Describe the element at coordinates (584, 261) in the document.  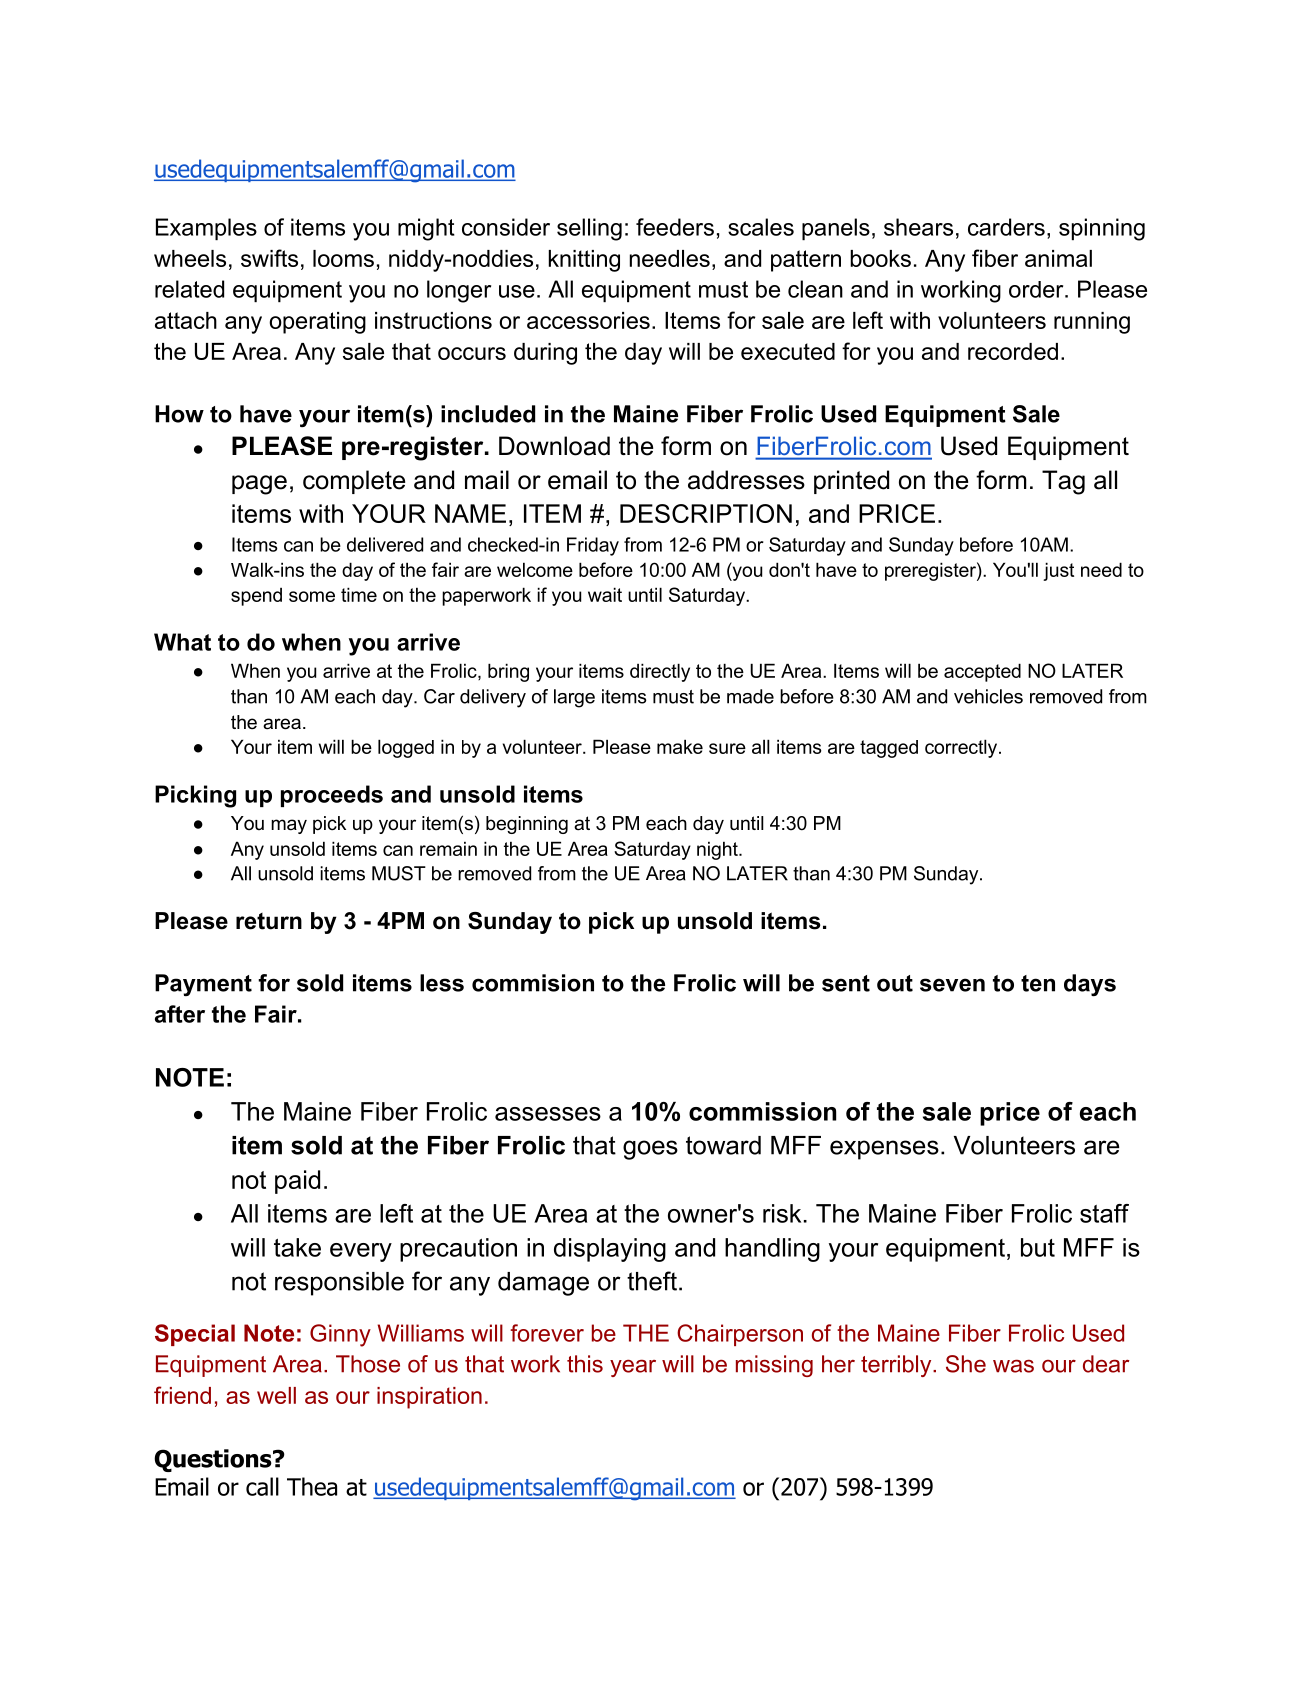
I see `knitting` at that location.
